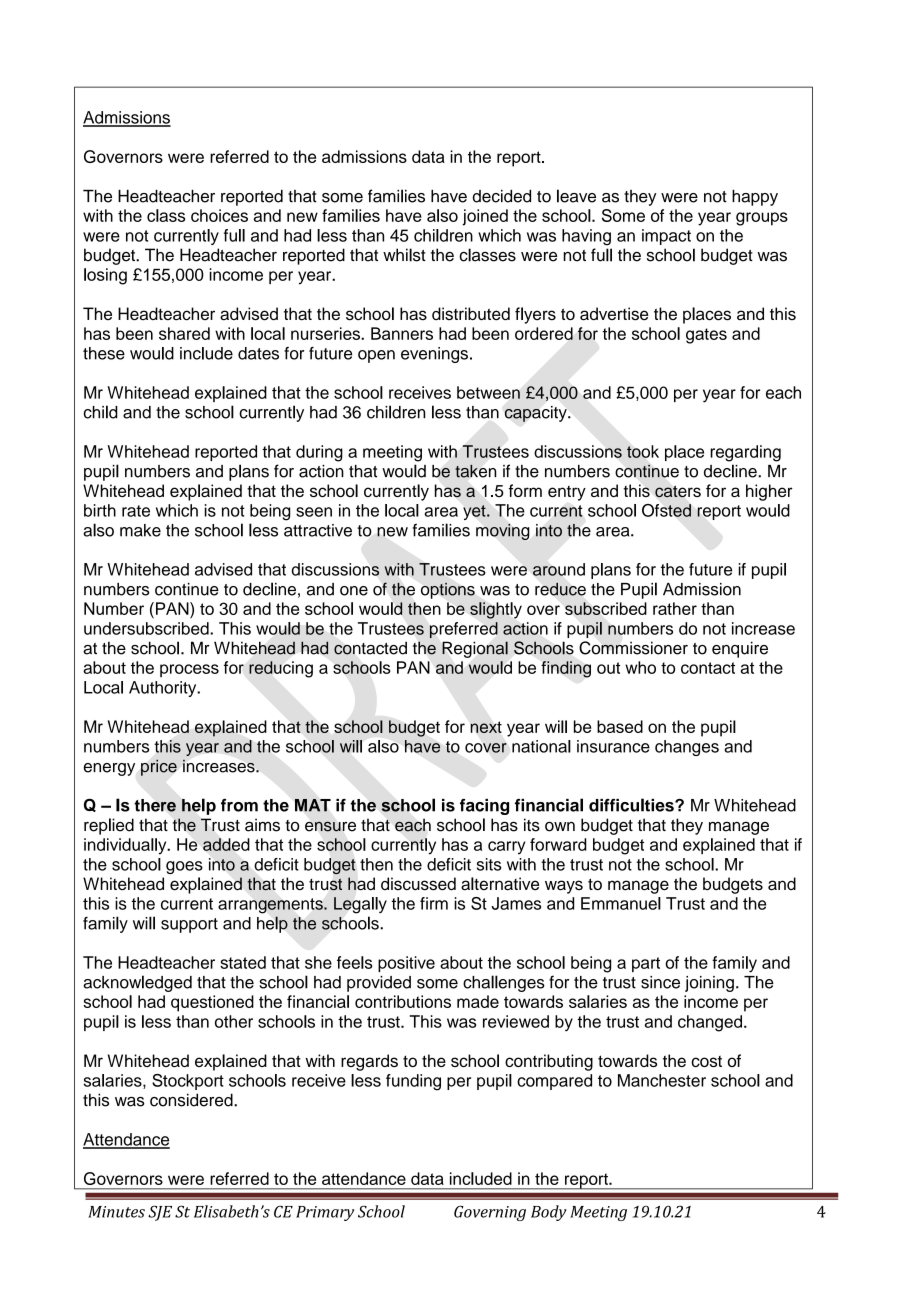  Describe the element at coordinates (666, 237) in the document. I see `impact` at that location.
